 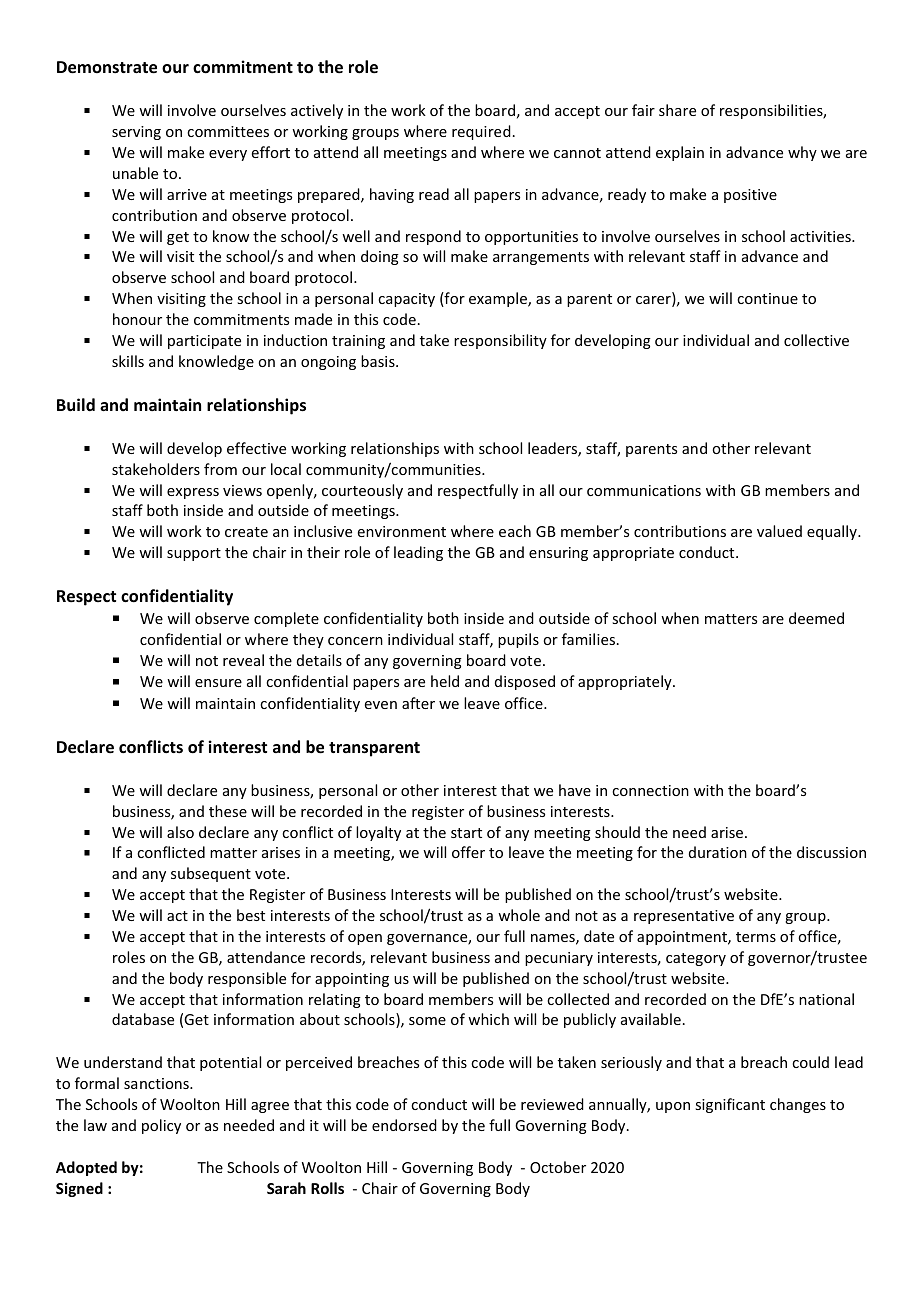 I want to click on subsequent, so click(x=211, y=874).
